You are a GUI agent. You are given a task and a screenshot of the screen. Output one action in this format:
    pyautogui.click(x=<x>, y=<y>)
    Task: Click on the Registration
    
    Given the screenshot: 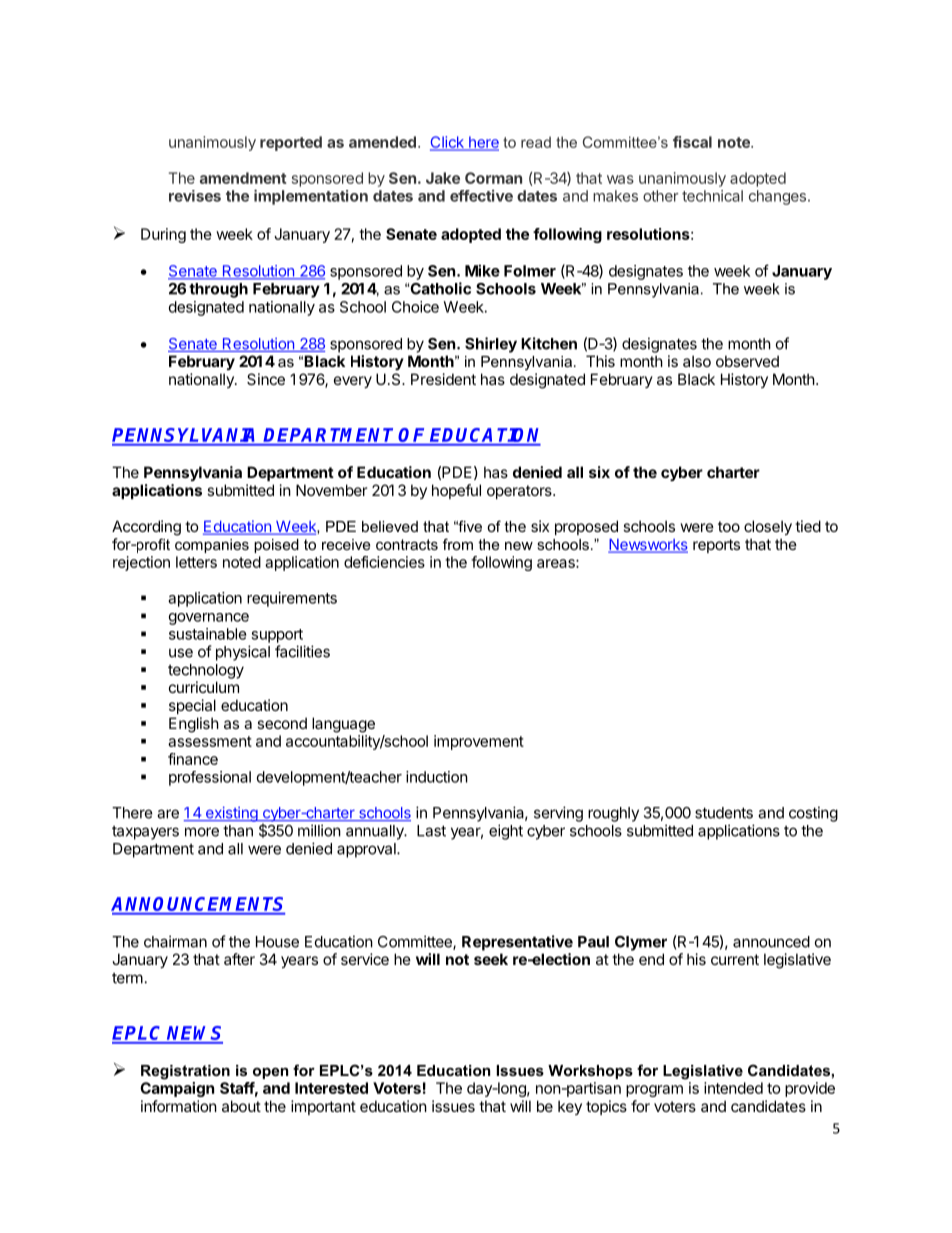 What is the action you would take?
    pyautogui.click(x=185, y=1072)
